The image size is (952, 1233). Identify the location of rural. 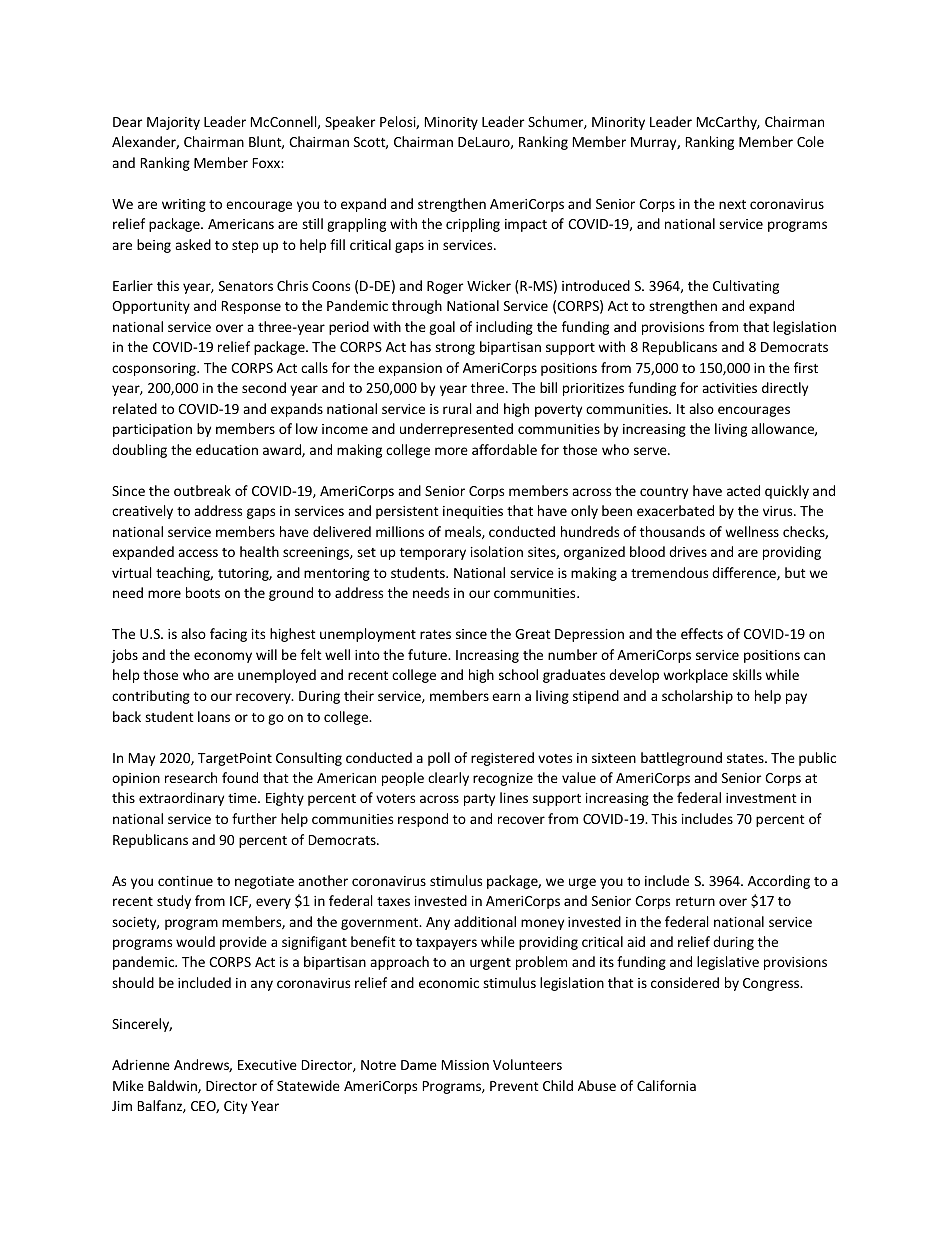
(457, 408).
